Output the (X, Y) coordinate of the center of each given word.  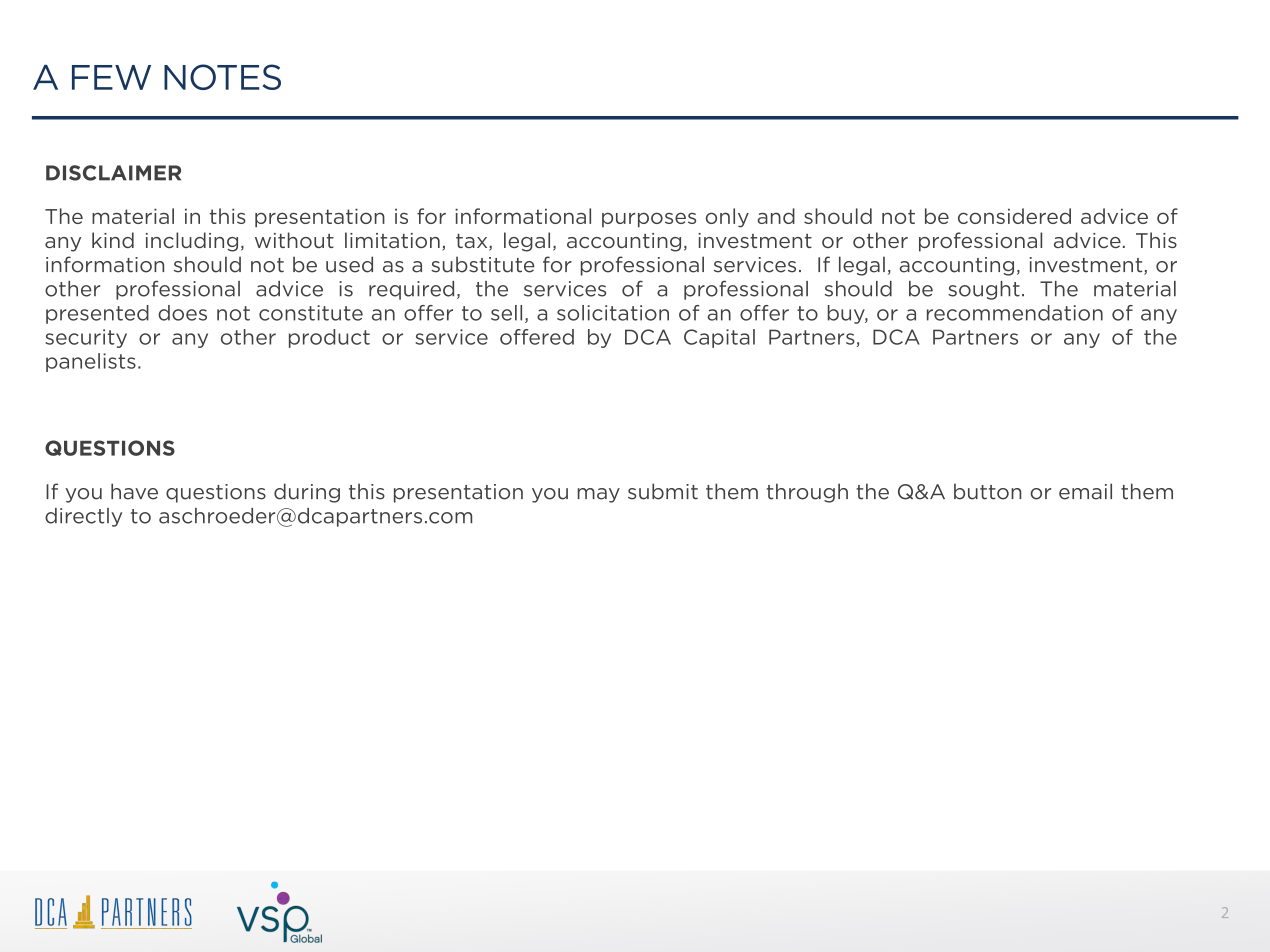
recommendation (1015, 313)
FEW (111, 77)
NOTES (222, 77)
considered (1014, 216)
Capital (719, 338)
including (192, 242)
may (599, 495)
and (776, 216)
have (134, 491)
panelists (91, 362)
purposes (649, 220)
